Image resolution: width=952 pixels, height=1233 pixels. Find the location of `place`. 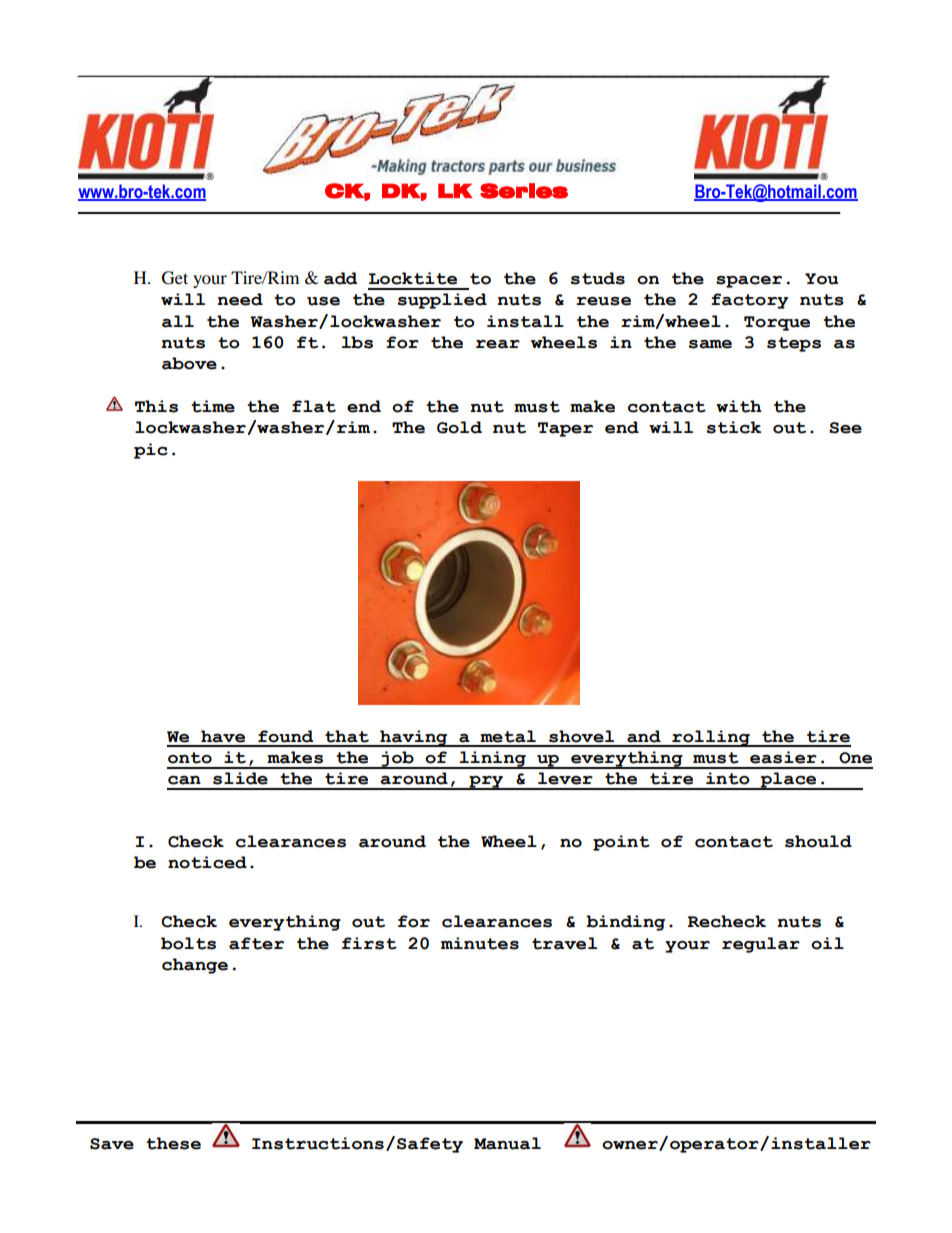

place is located at coordinates (788, 781).
